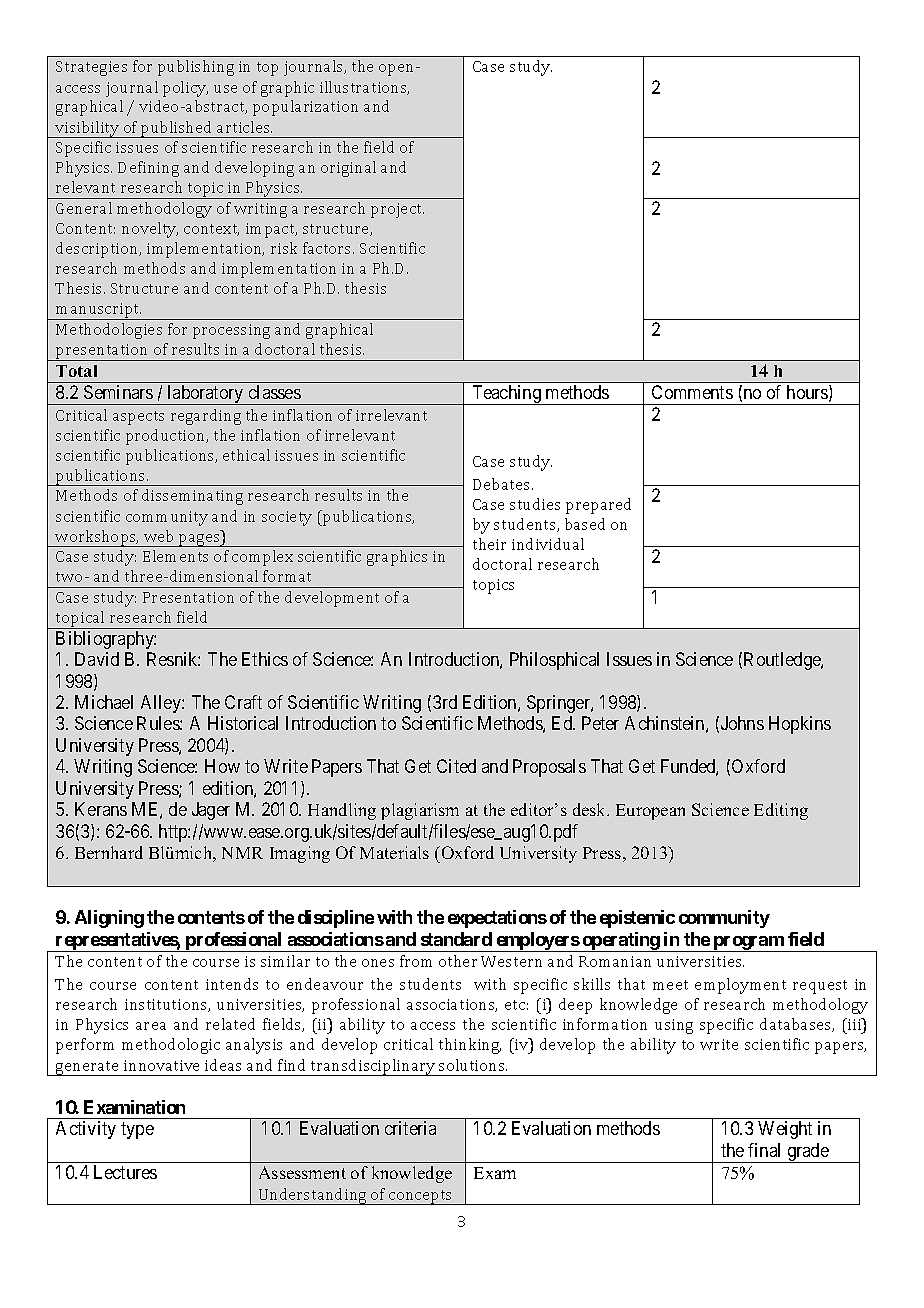 The image size is (924, 1308). What do you see at coordinates (421, 1197) in the screenshot?
I see `concepts` at bounding box center [421, 1197].
